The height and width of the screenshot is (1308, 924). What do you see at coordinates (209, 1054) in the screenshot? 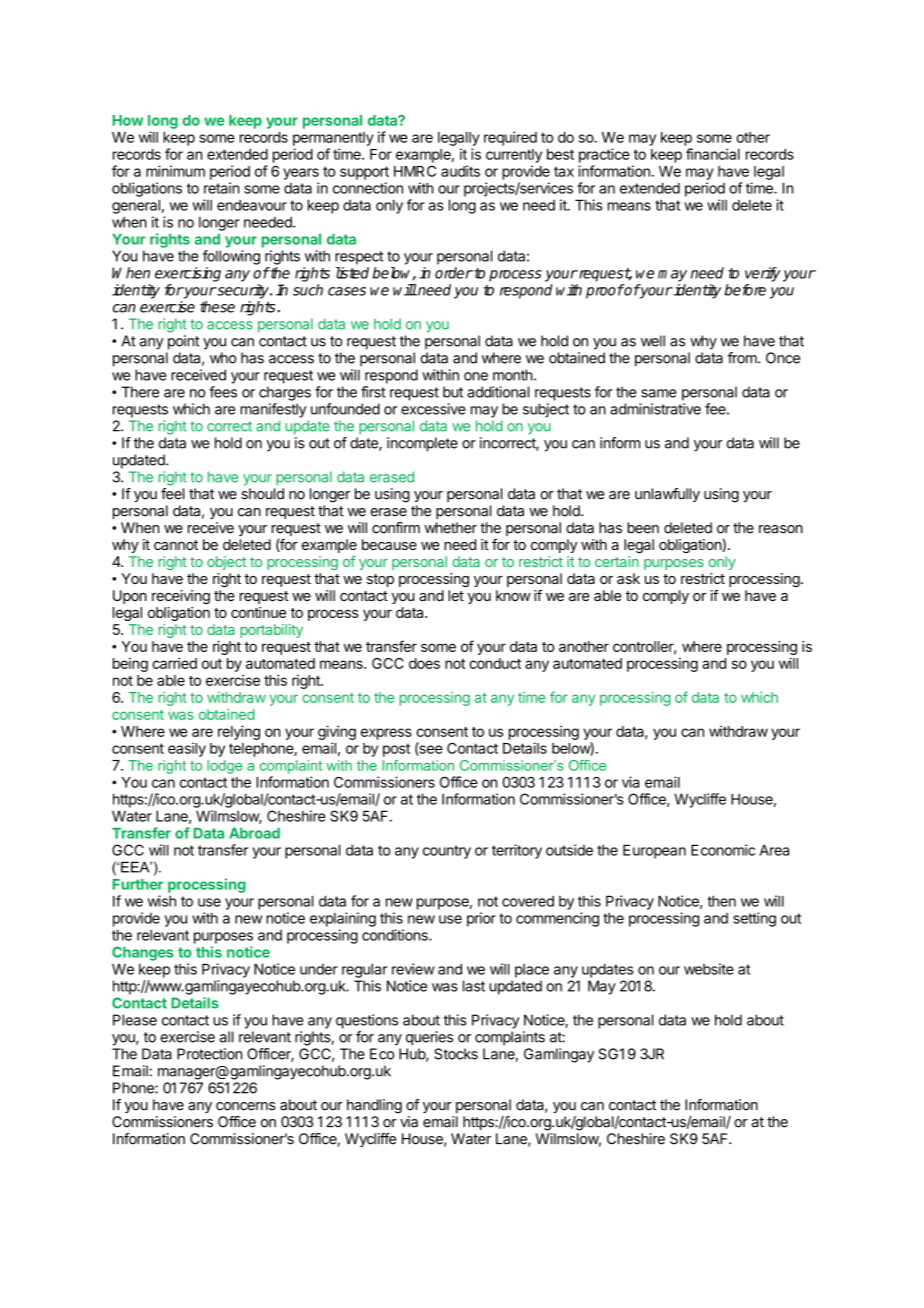
I see `Protection` at bounding box center [209, 1054].
